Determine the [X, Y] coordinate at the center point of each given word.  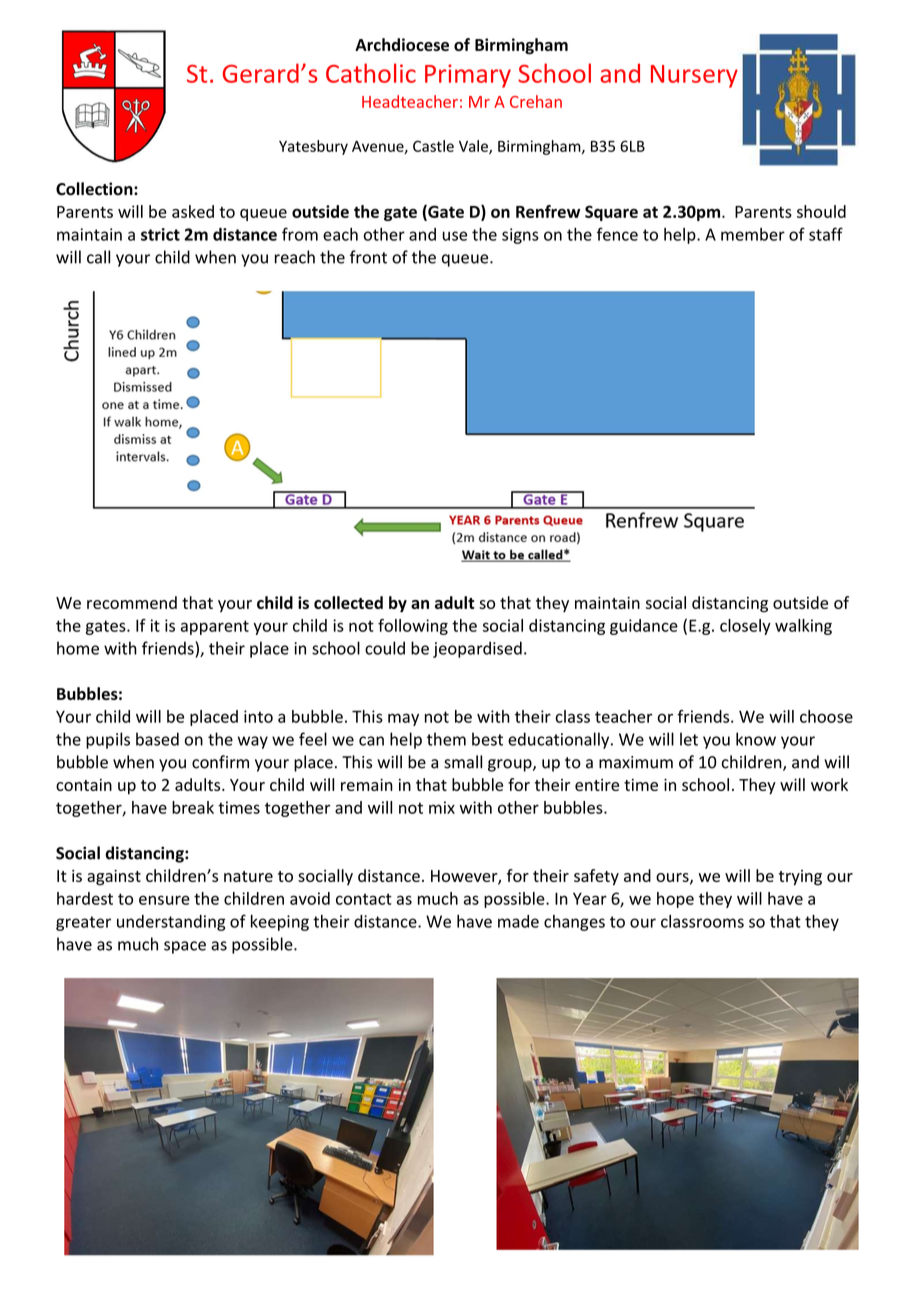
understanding [171, 923]
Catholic [371, 73]
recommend [132, 602]
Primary [468, 76]
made [518, 921]
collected [348, 602]
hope [675, 900]
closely [745, 627]
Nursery [694, 76]
